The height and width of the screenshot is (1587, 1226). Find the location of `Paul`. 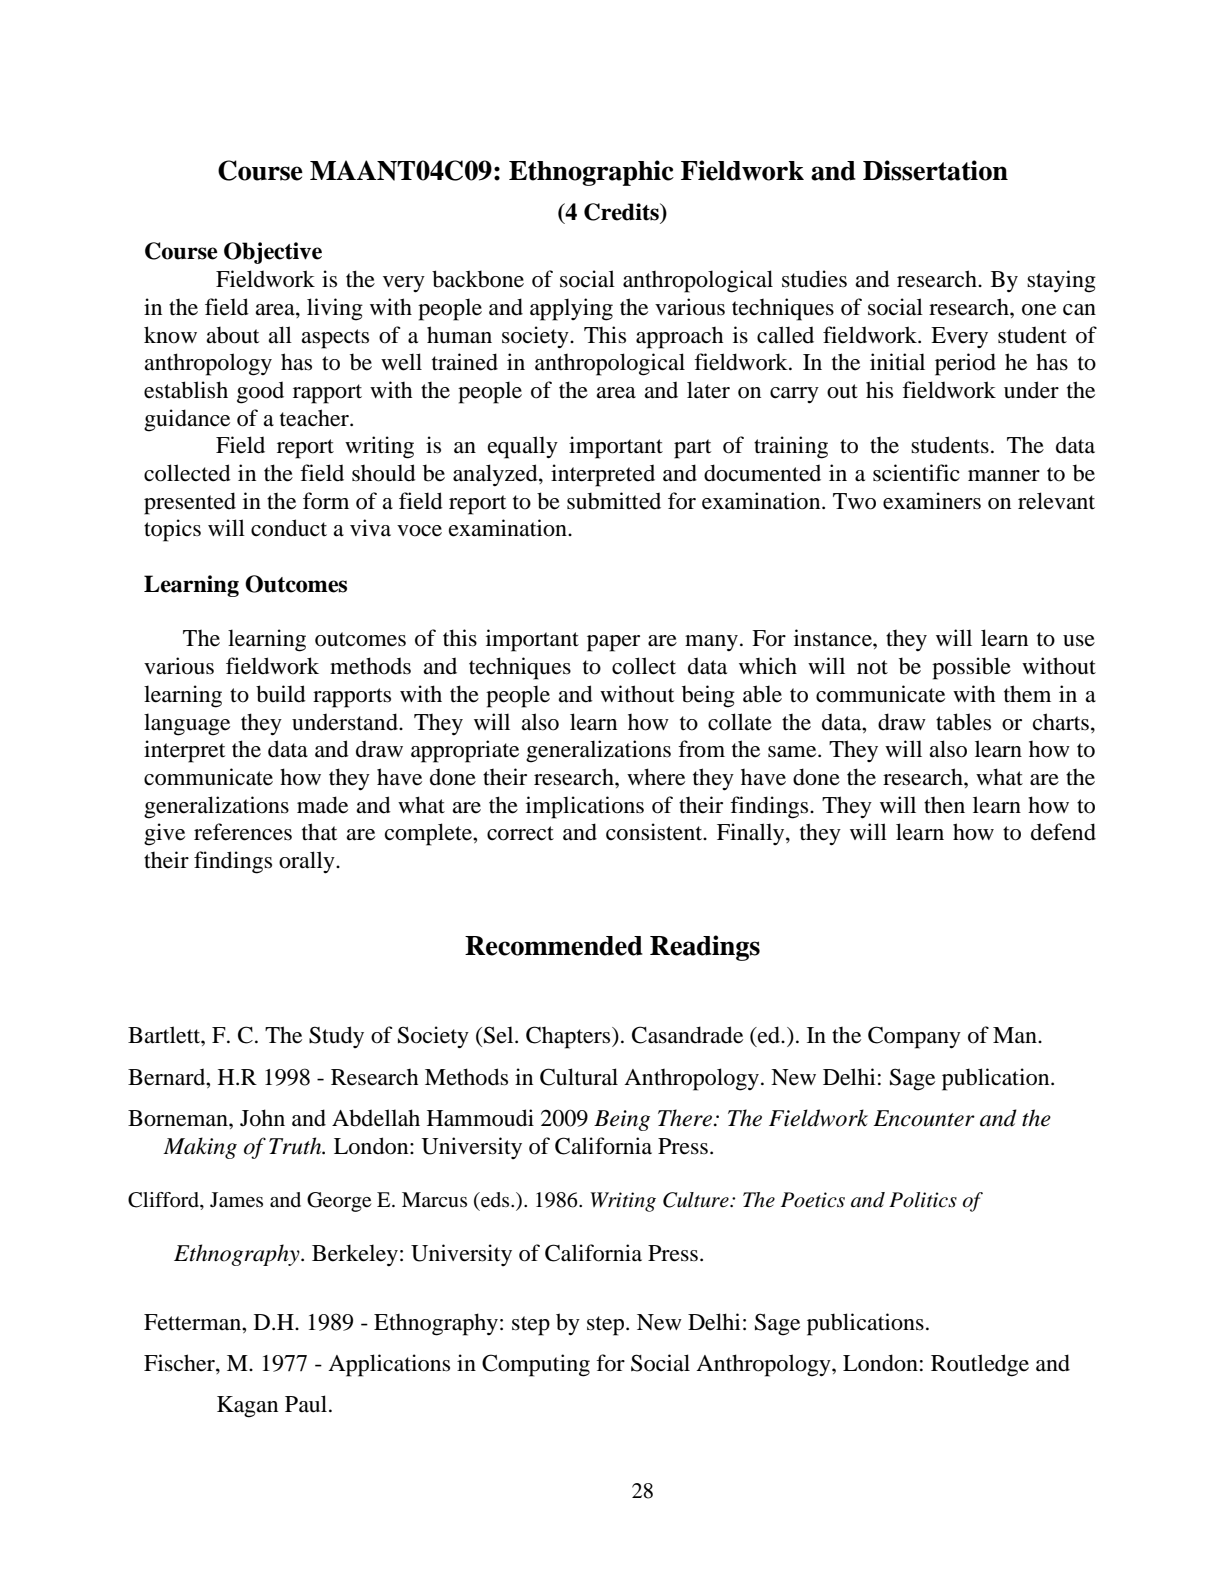

Paul is located at coordinates (307, 1404).
